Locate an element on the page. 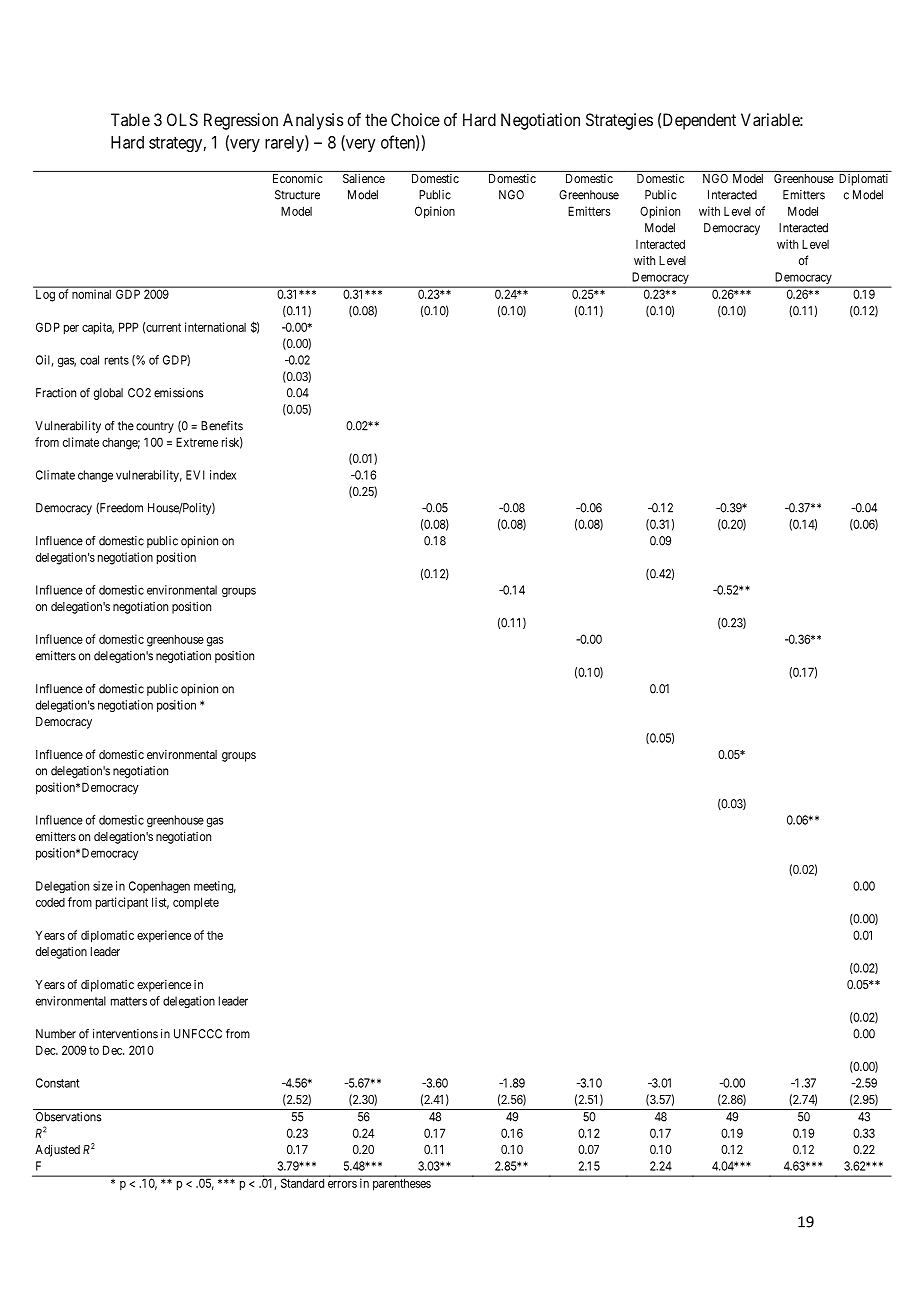  Strategies is located at coordinates (619, 121).
